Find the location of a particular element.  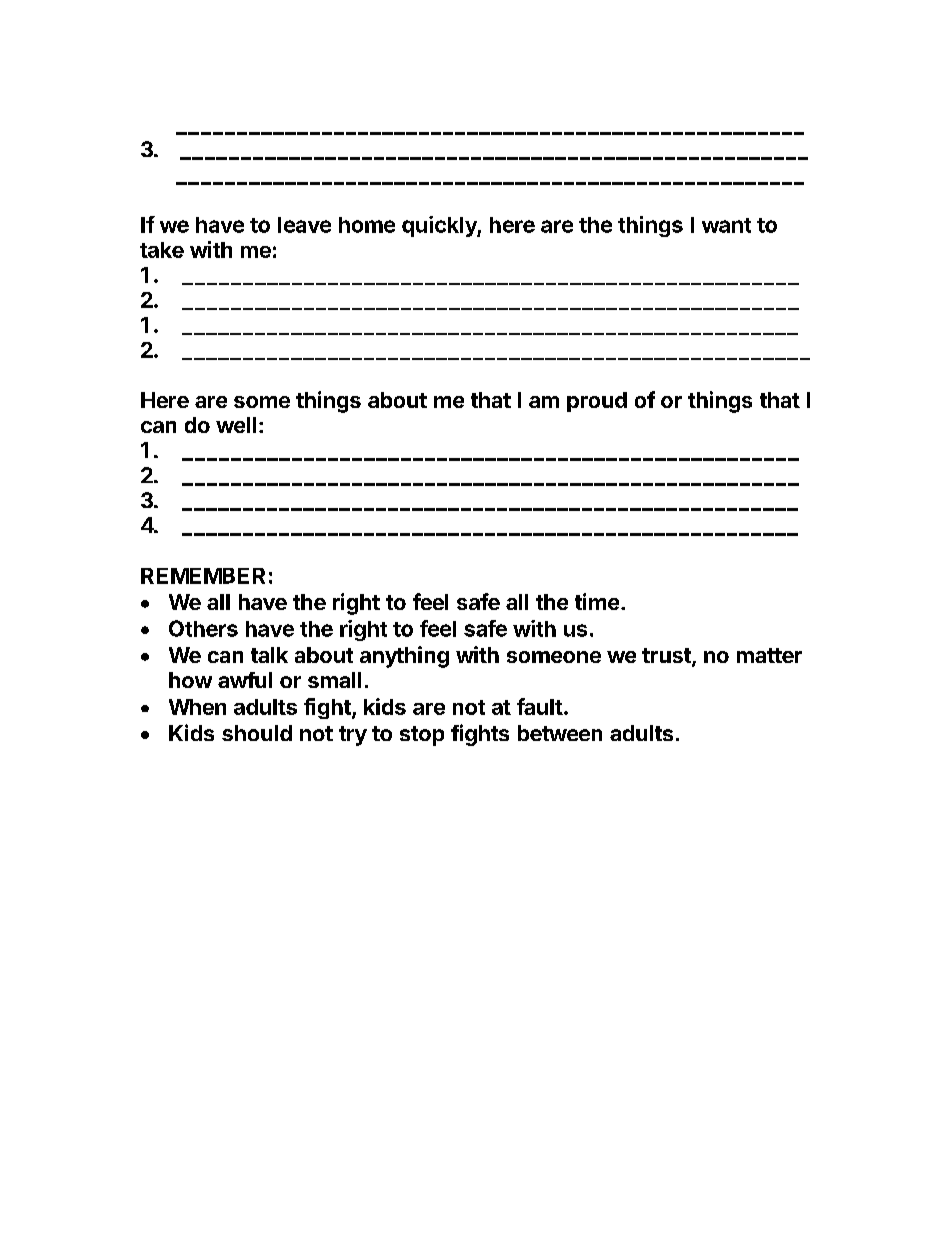

REMEMBER is located at coordinates (203, 576).
